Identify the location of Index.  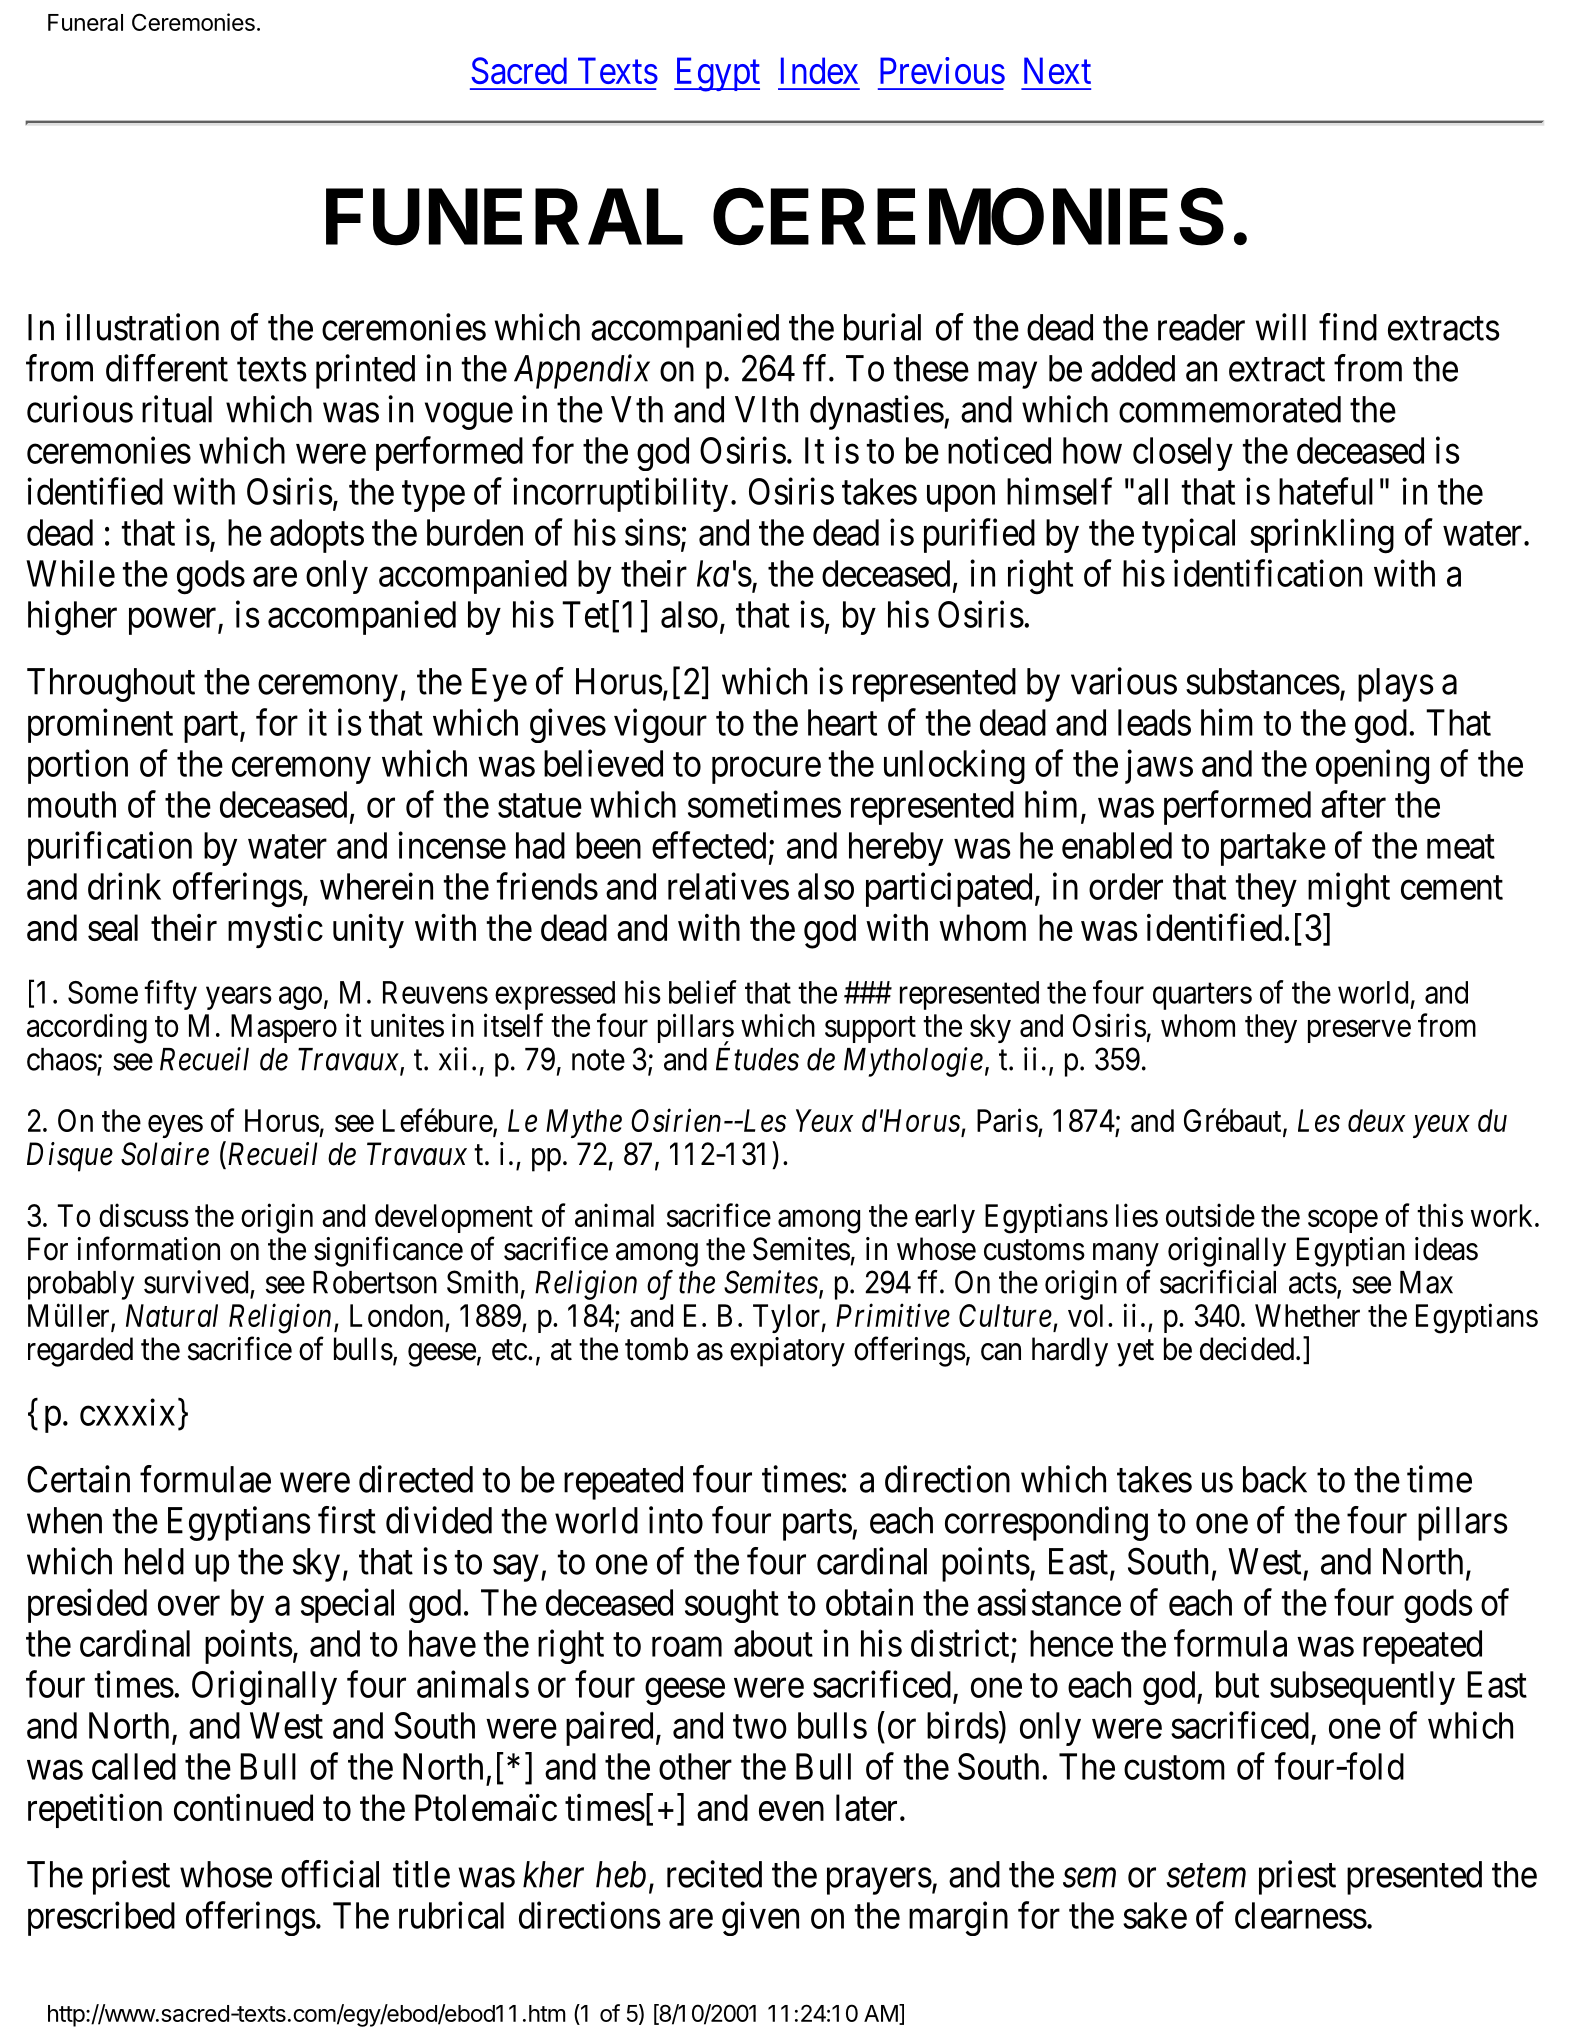
(819, 70).
